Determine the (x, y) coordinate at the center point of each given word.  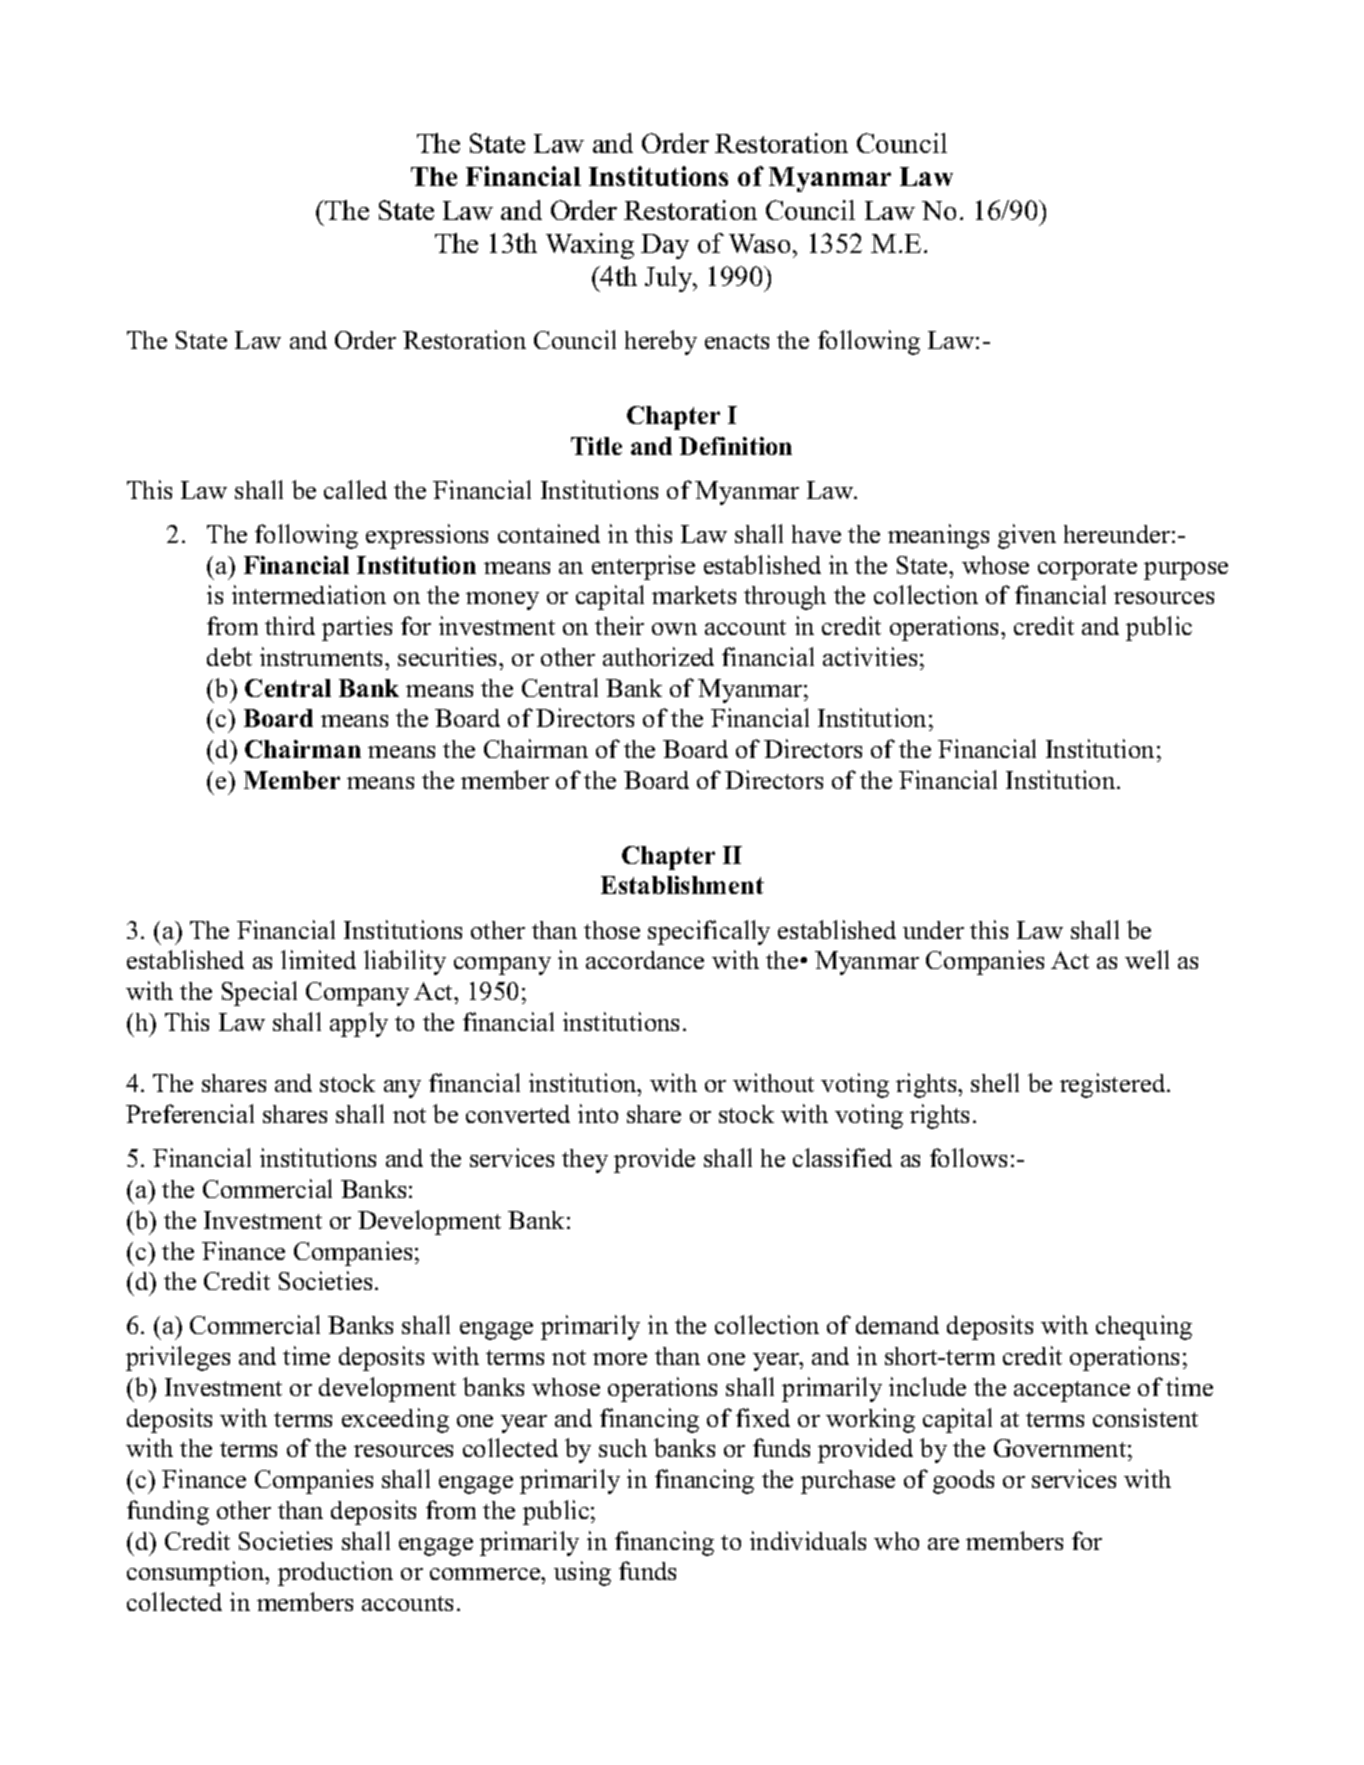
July (670, 279)
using (582, 1573)
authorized (658, 656)
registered (1114, 1085)
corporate (1087, 569)
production (335, 1573)
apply (359, 1024)
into (598, 1113)
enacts (737, 341)
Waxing (590, 246)
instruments (323, 656)
